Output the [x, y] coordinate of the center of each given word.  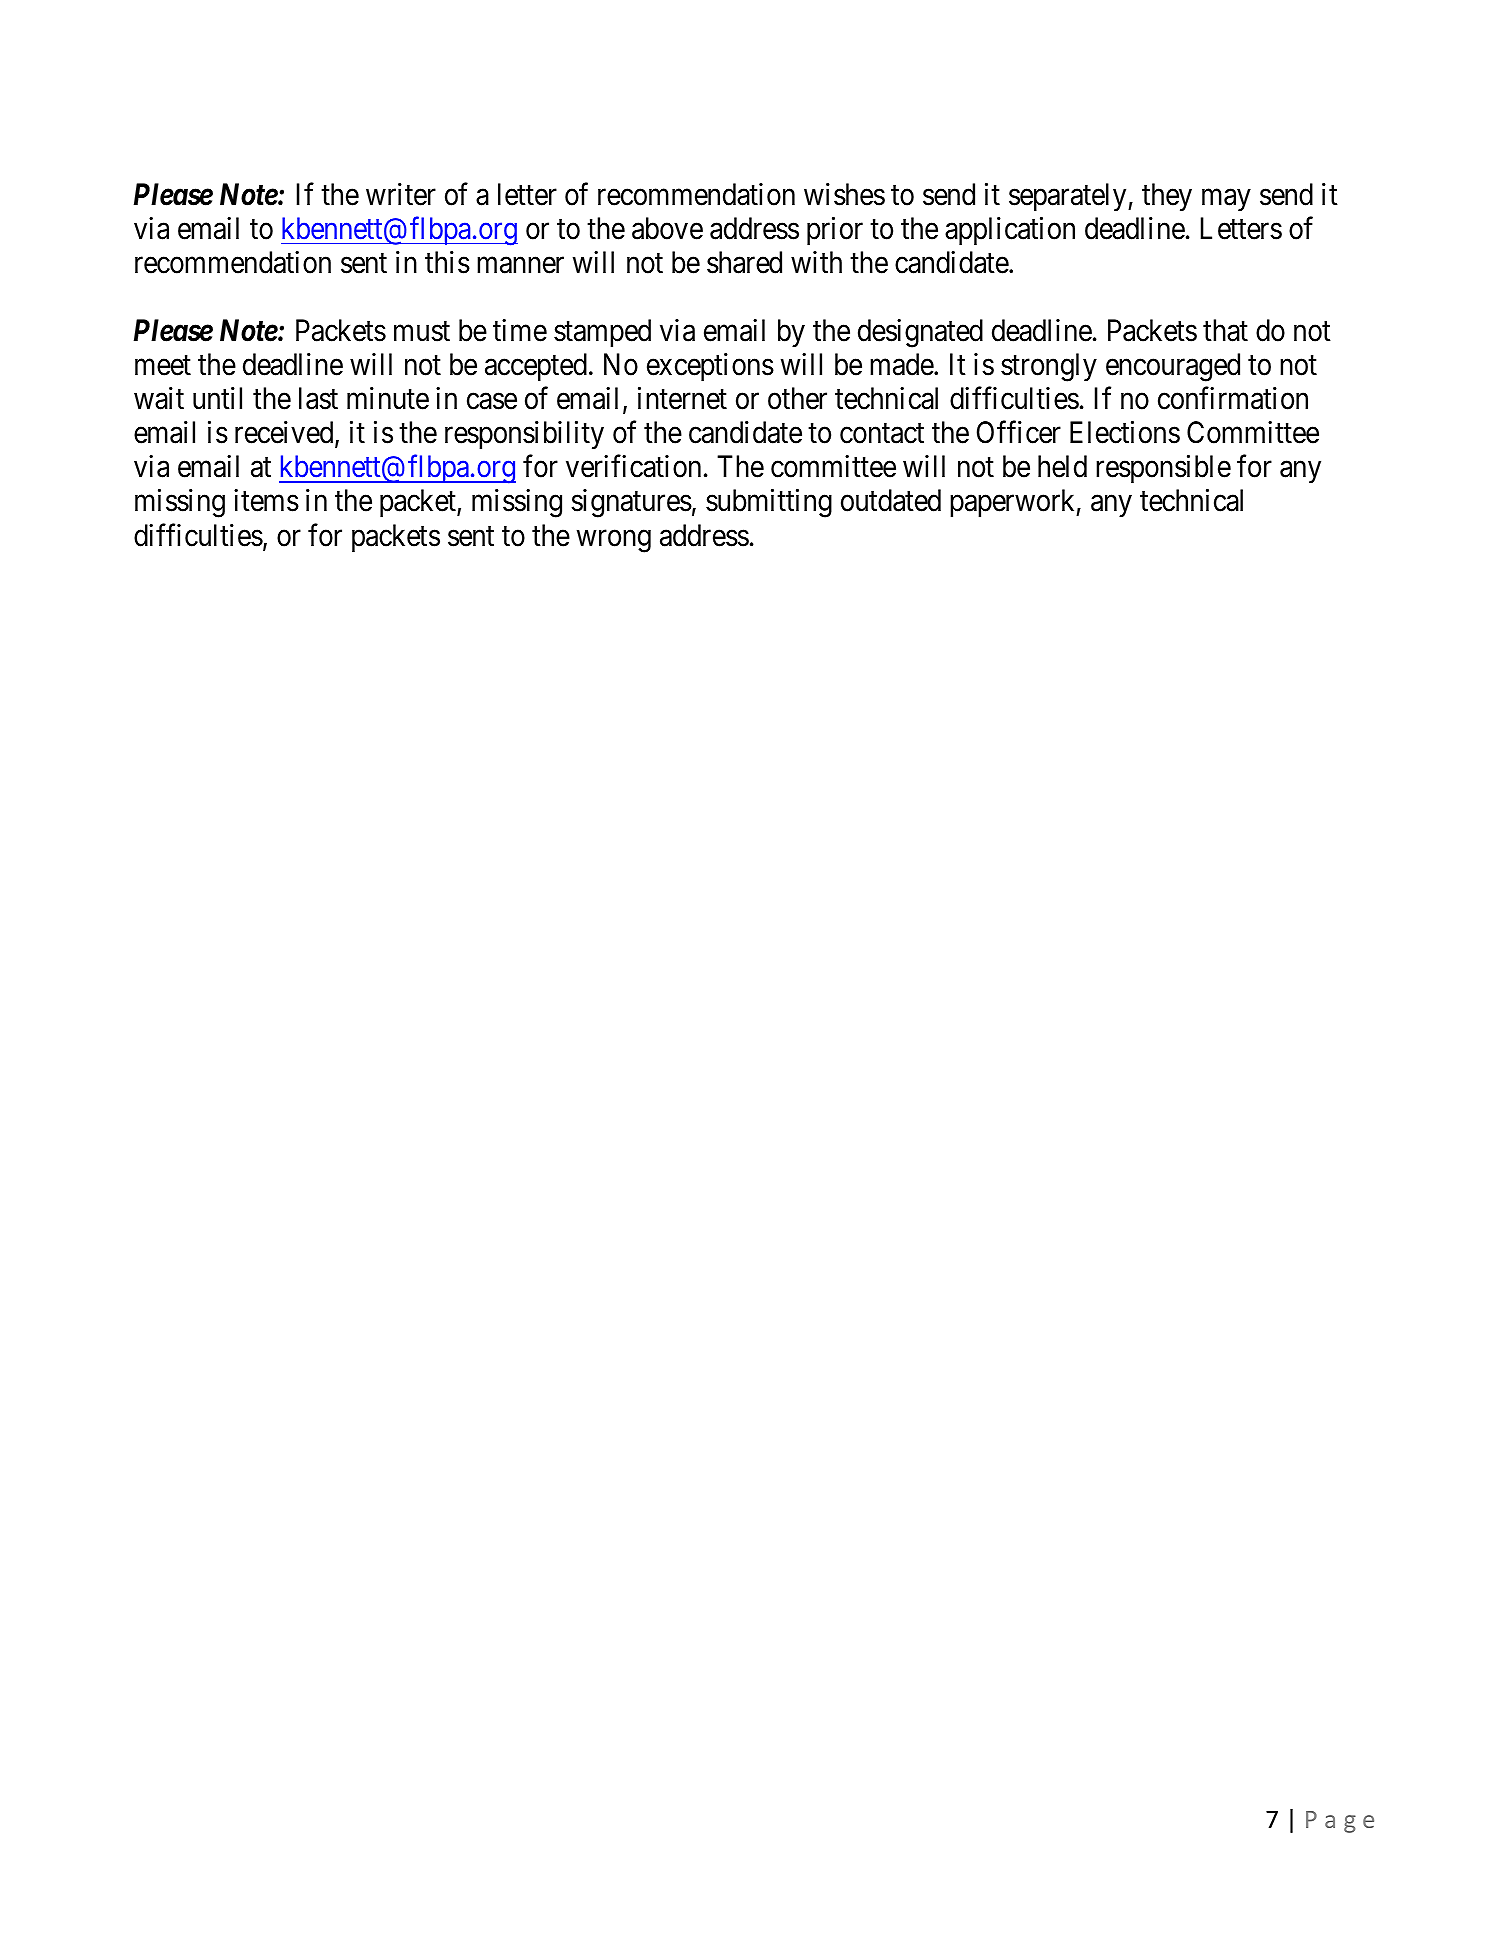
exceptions [710, 367]
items [266, 500]
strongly [1049, 367]
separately [1069, 197]
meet [163, 366]
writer [401, 194]
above [667, 228]
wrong [614, 541]
